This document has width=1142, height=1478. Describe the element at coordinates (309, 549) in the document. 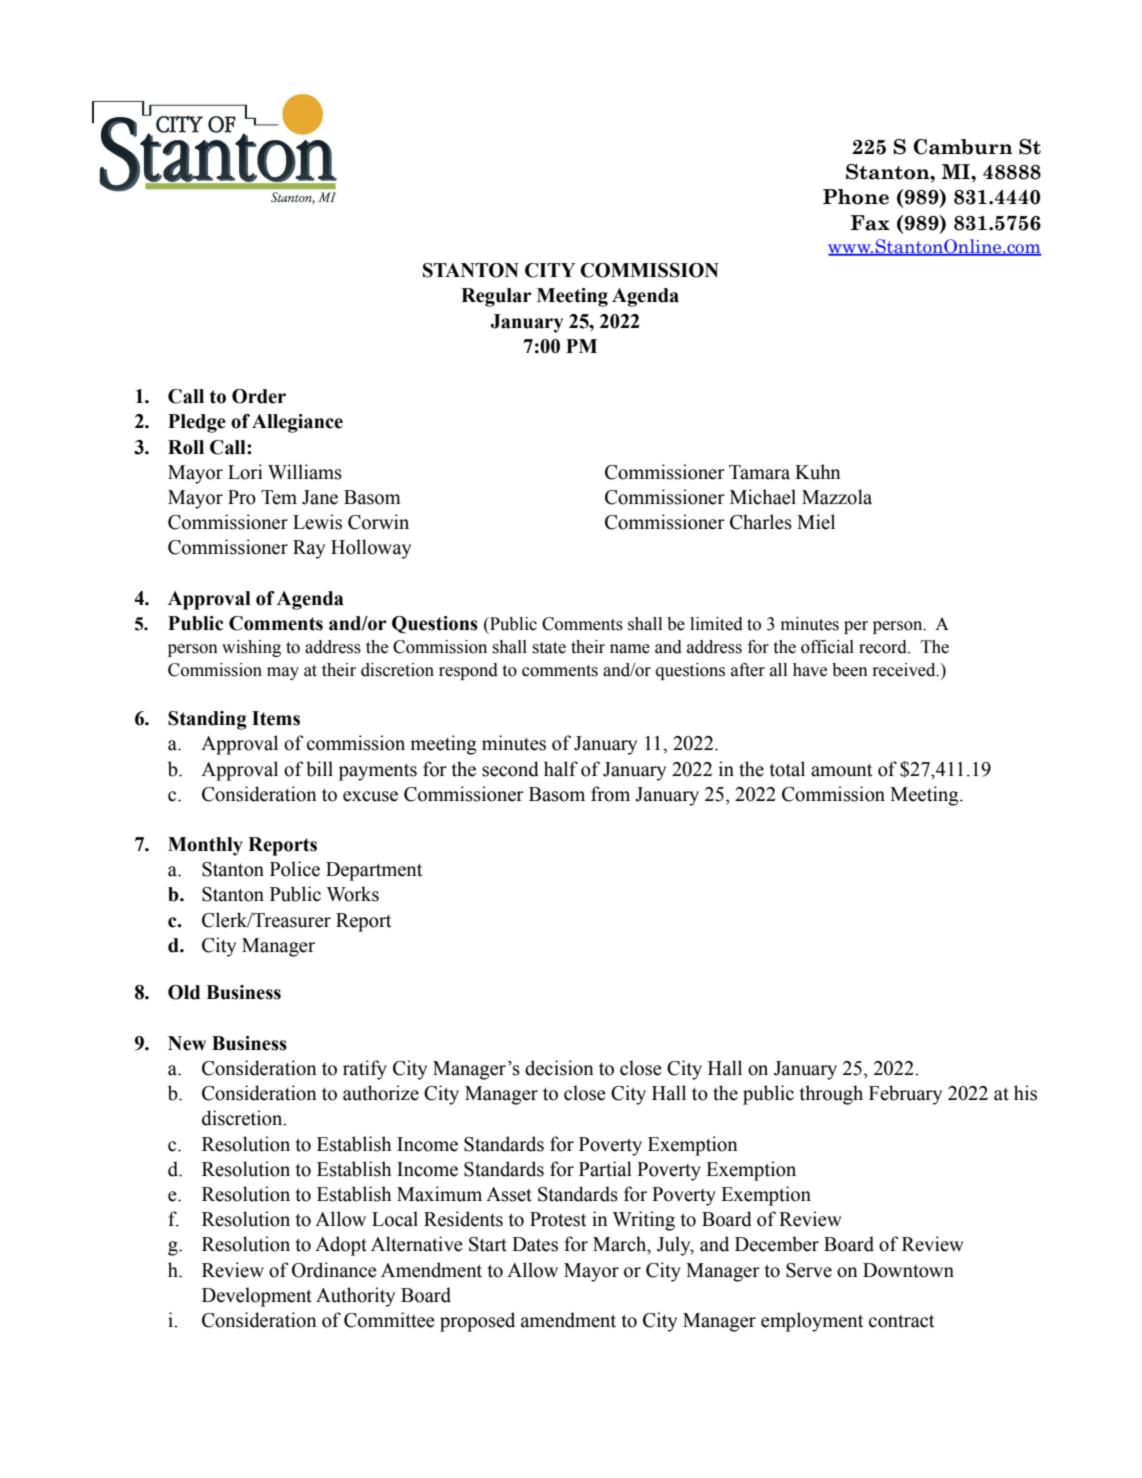

I see `Ray` at that location.
